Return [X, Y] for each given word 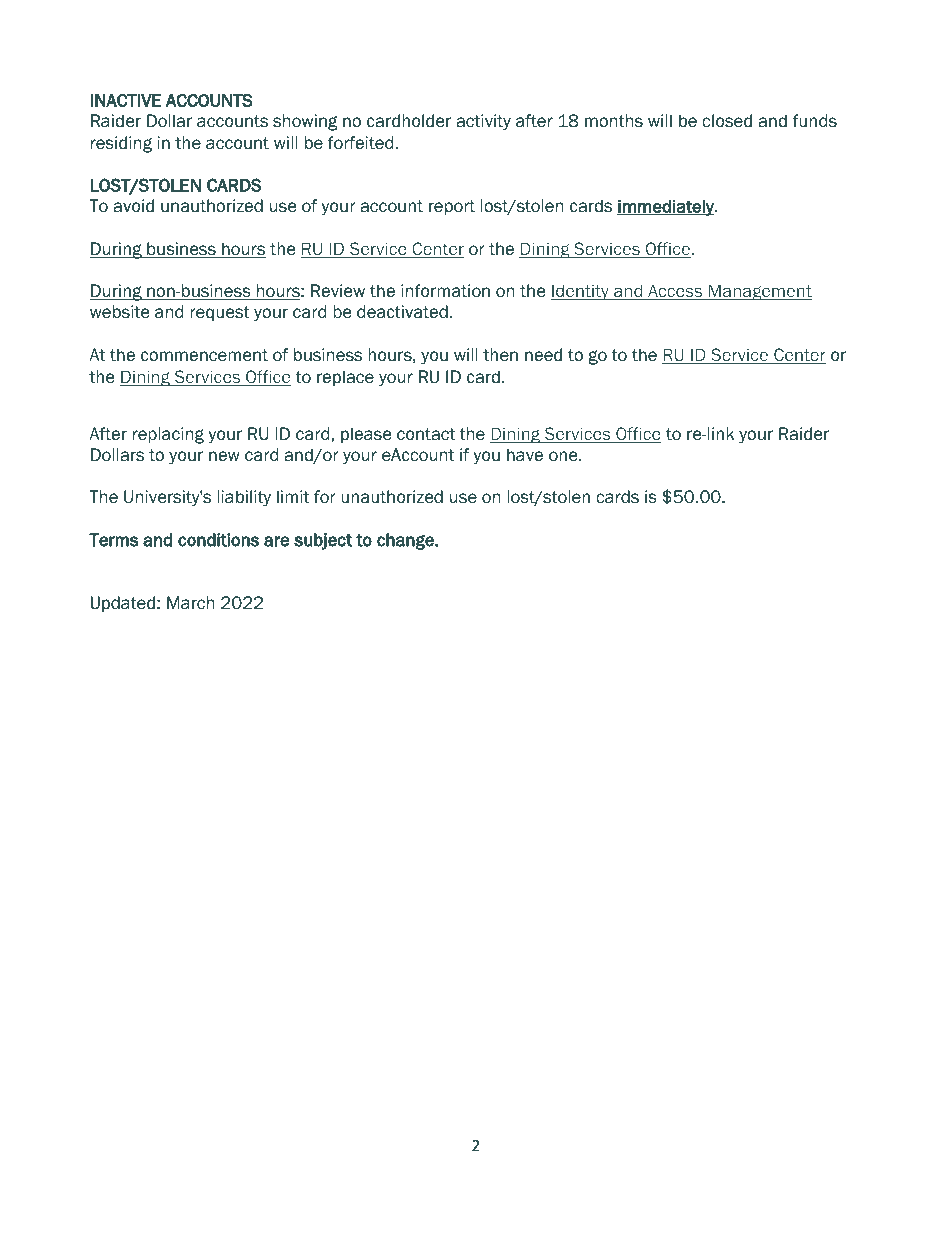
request [220, 313]
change [406, 541]
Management [759, 292]
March [190, 603]
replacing [168, 435]
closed [727, 121]
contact [426, 434]
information [445, 291]
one [564, 456]
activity [483, 122]
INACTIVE [126, 100]
